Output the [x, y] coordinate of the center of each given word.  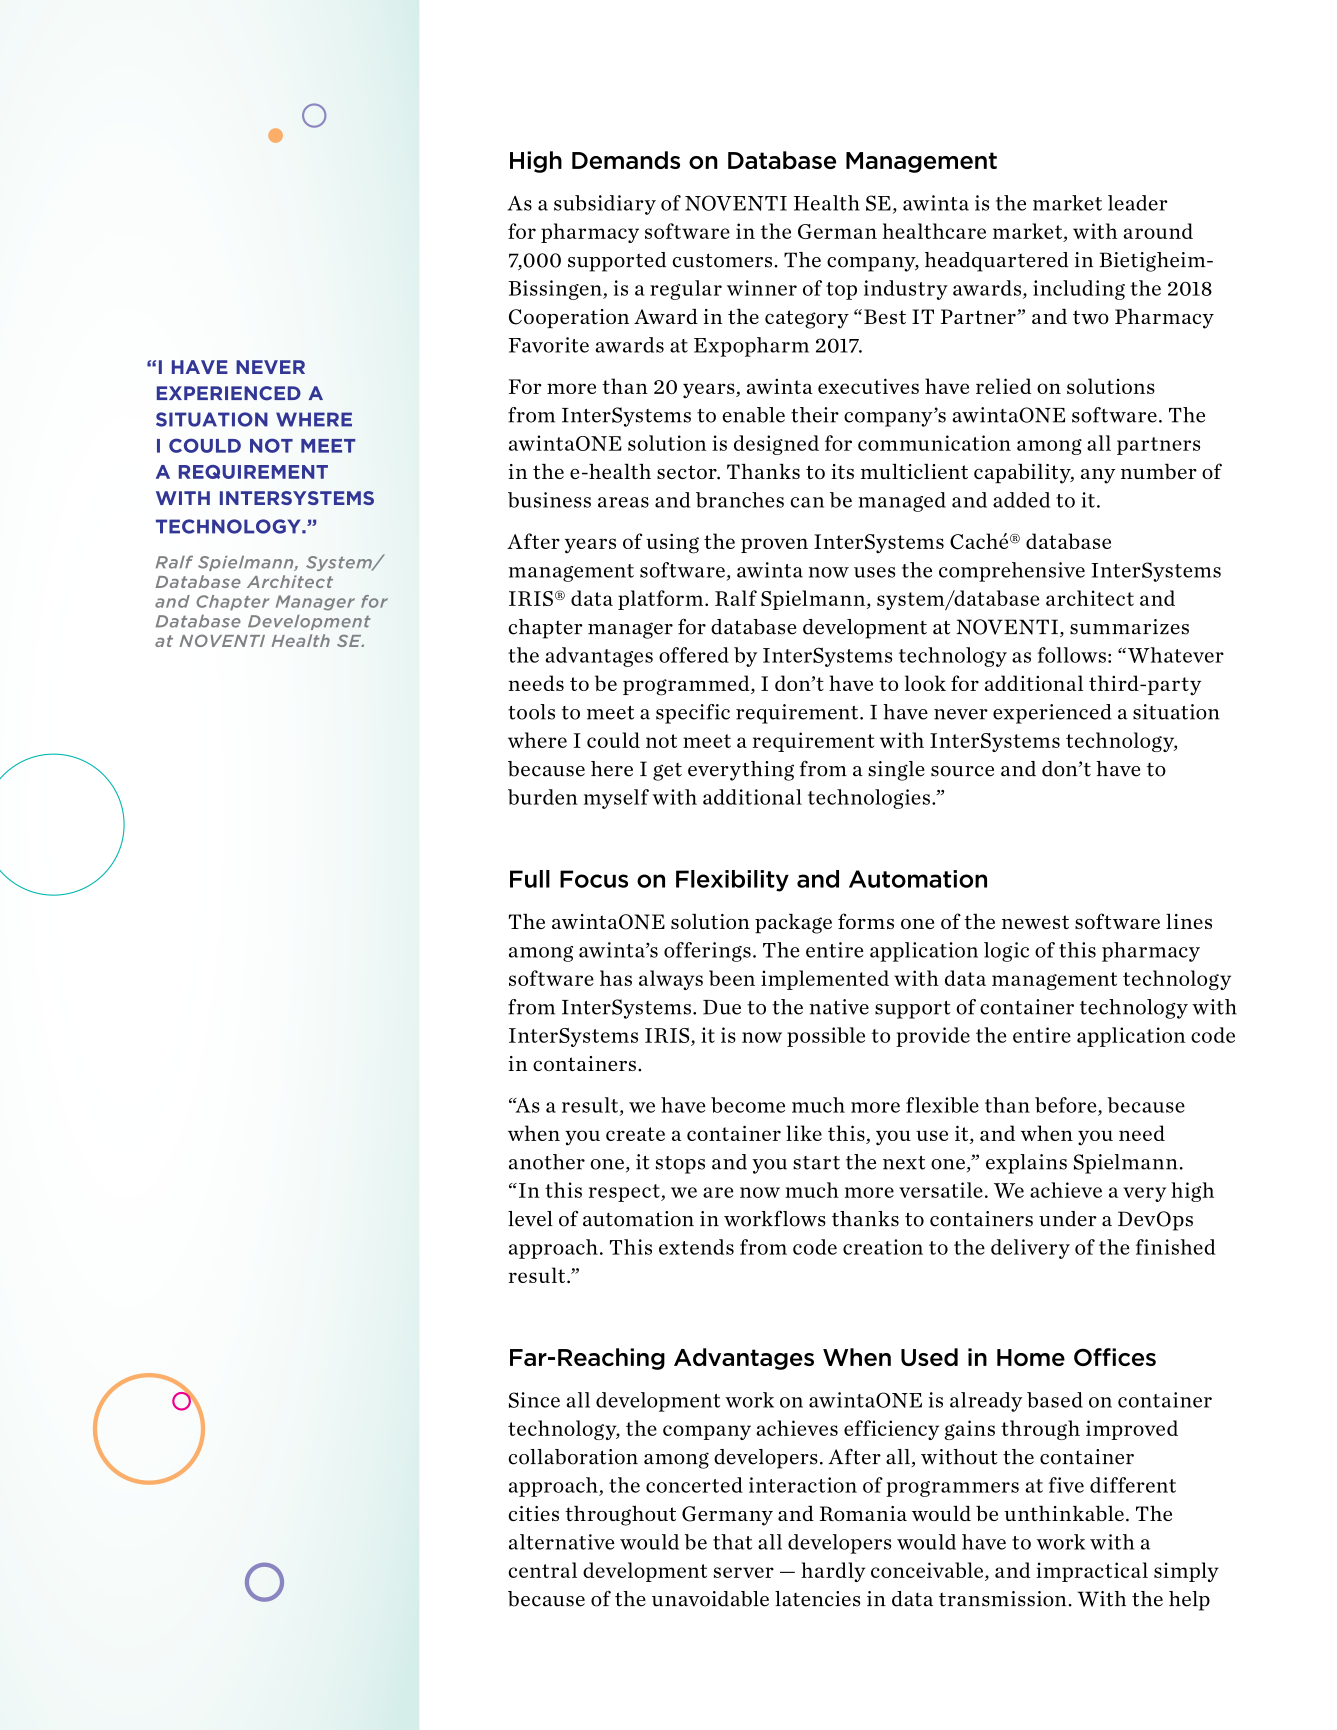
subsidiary [605, 205]
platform [662, 600]
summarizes [1129, 627]
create [635, 1134]
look [925, 683]
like [804, 1133]
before [1067, 1105]
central [542, 1570]
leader [1138, 203]
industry [906, 290]
